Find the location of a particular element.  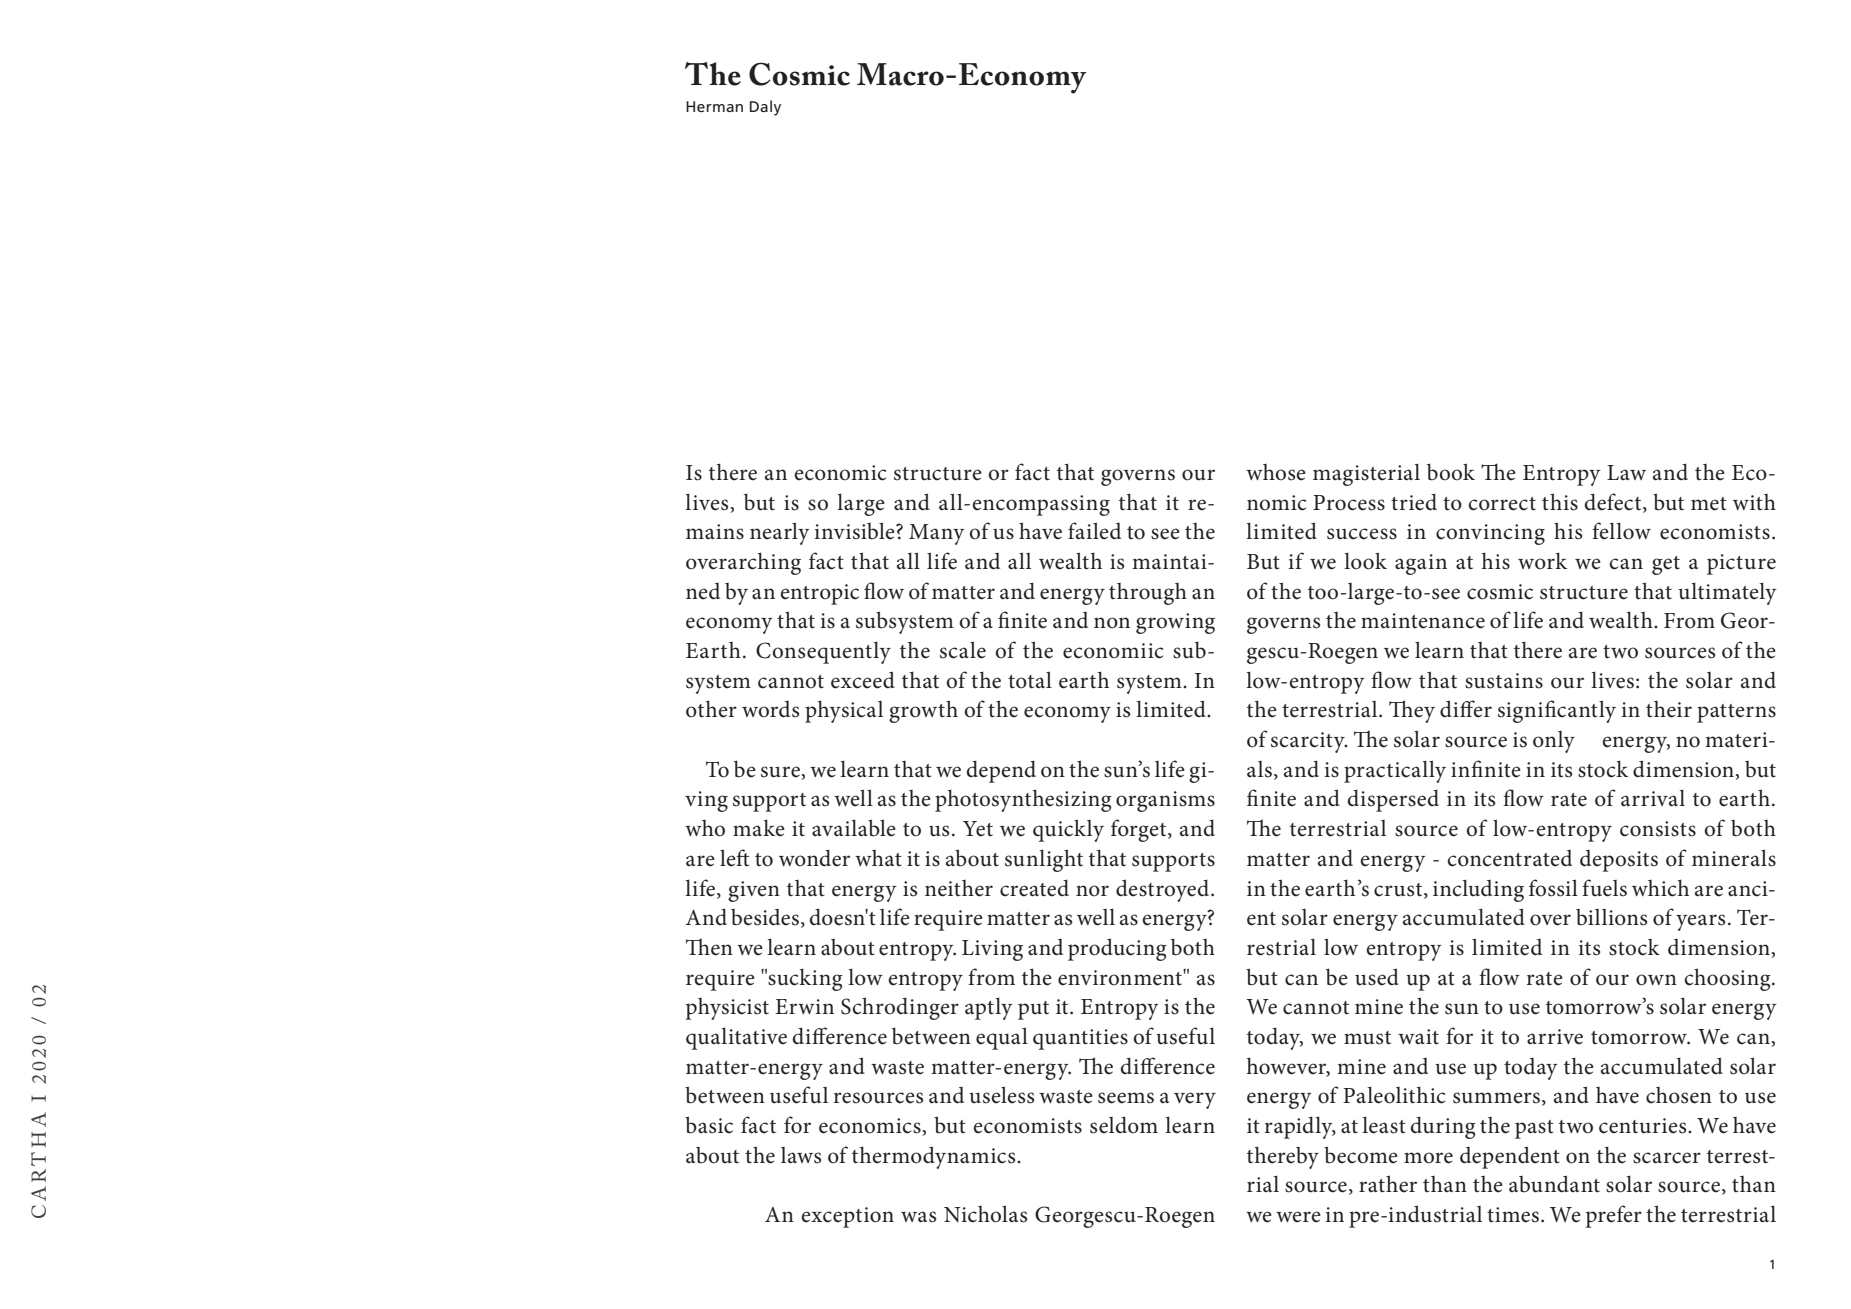

Herman is located at coordinates (714, 106).
